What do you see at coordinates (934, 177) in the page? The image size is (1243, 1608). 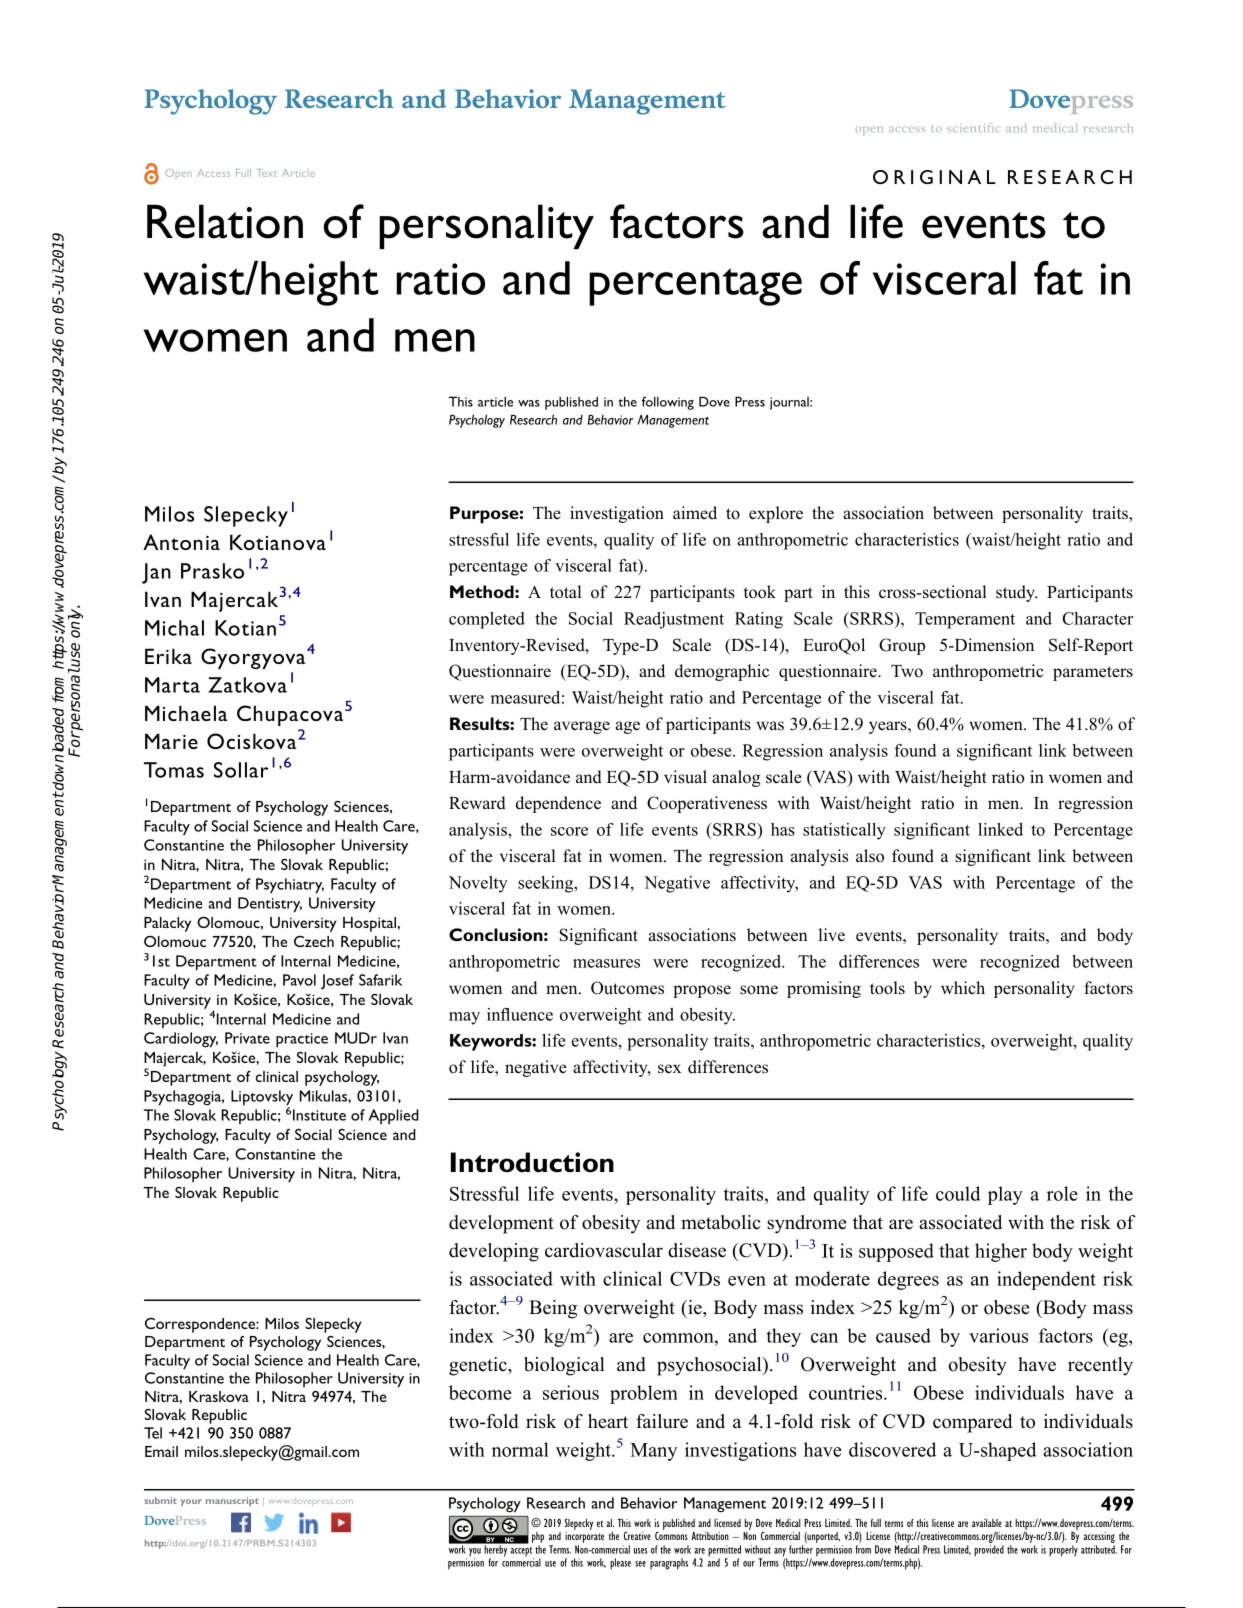 I see `ORIGINAL` at bounding box center [934, 177].
